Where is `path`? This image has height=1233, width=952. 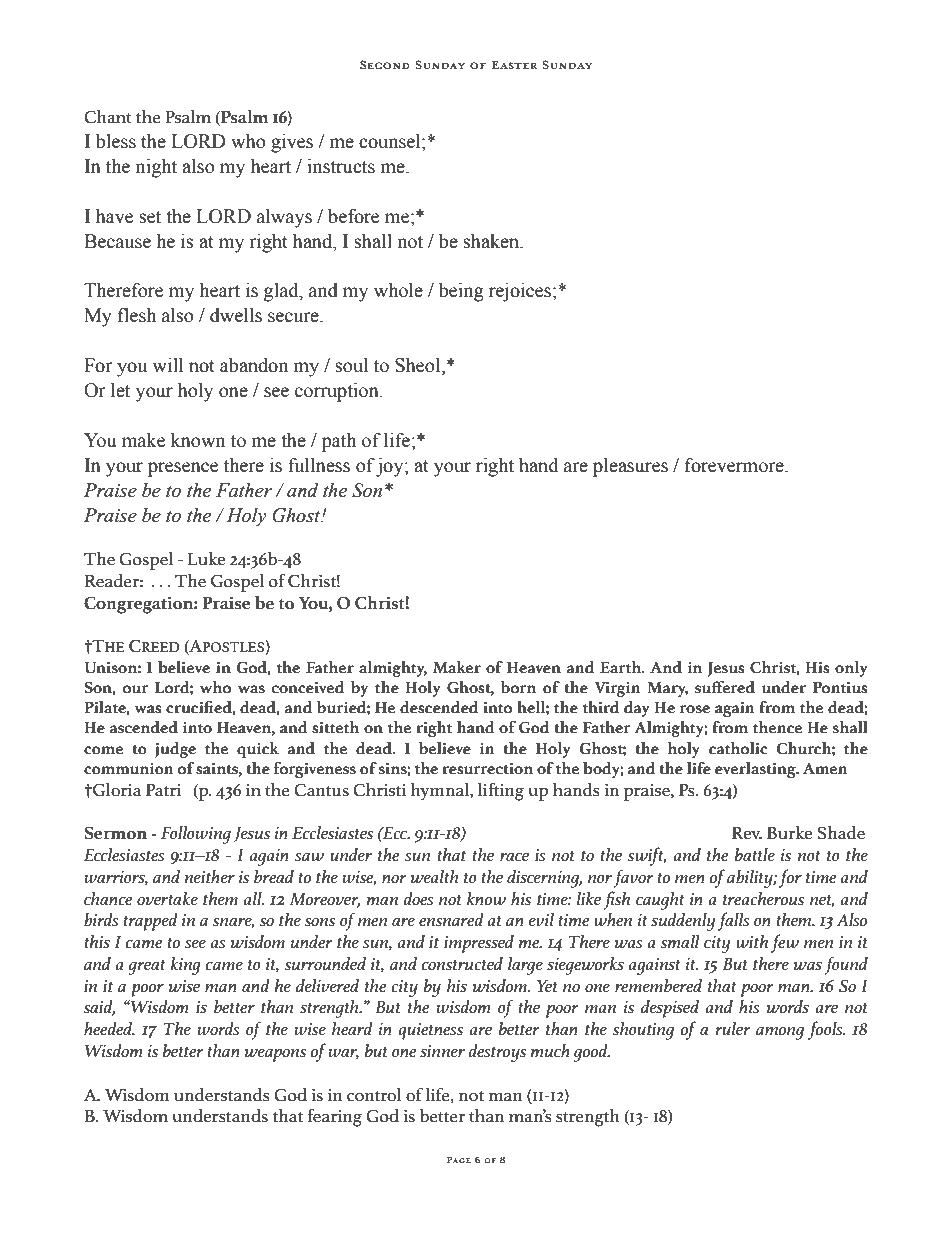
path is located at coordinates (339, 442).
